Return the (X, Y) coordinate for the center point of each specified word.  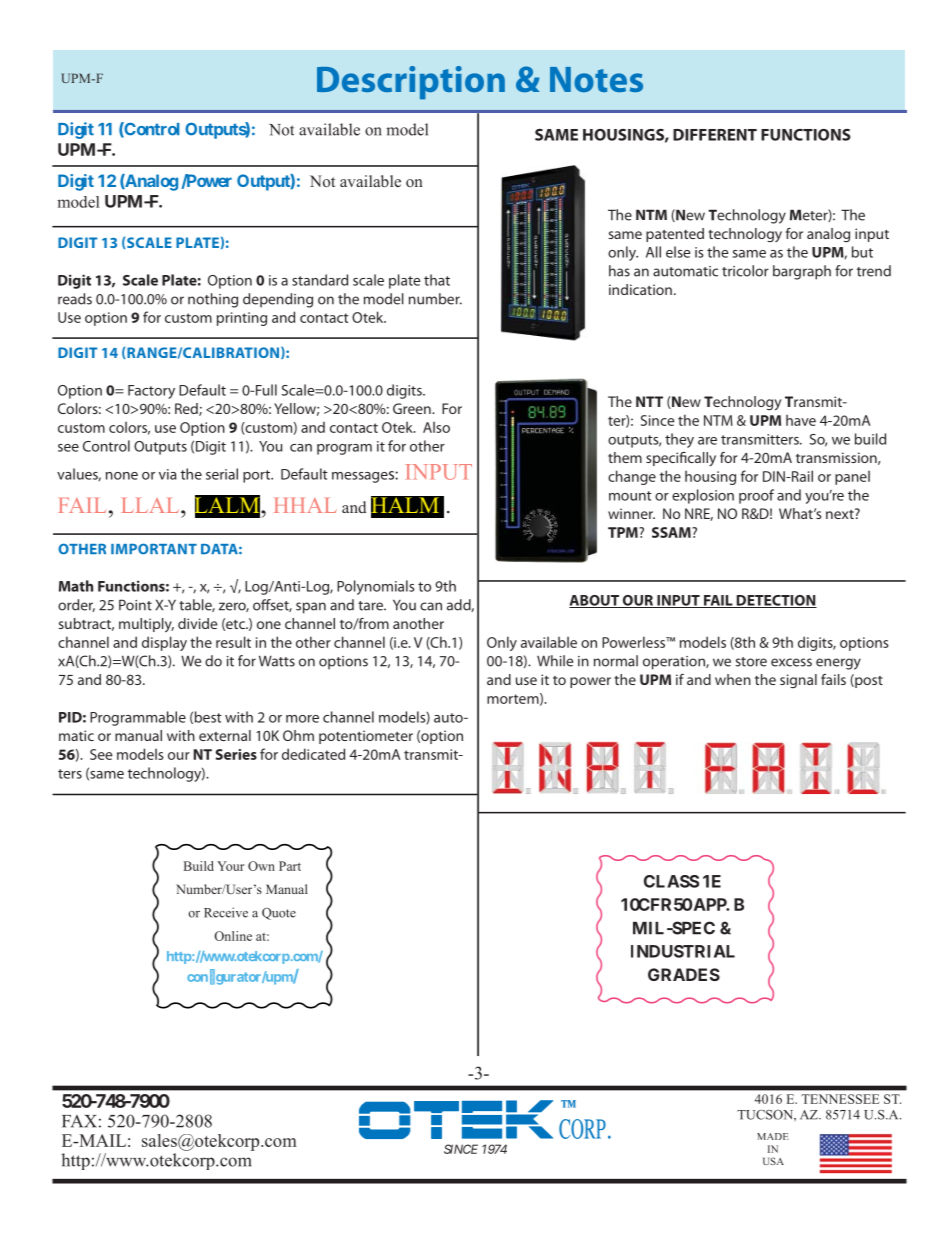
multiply (146, 625)
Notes (596, 79)
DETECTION (775, 601)
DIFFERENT (715, 135)
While (555, 661)
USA (773, 1161)
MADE (773, 1136)
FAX (79, 1121)
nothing (213, 300)
